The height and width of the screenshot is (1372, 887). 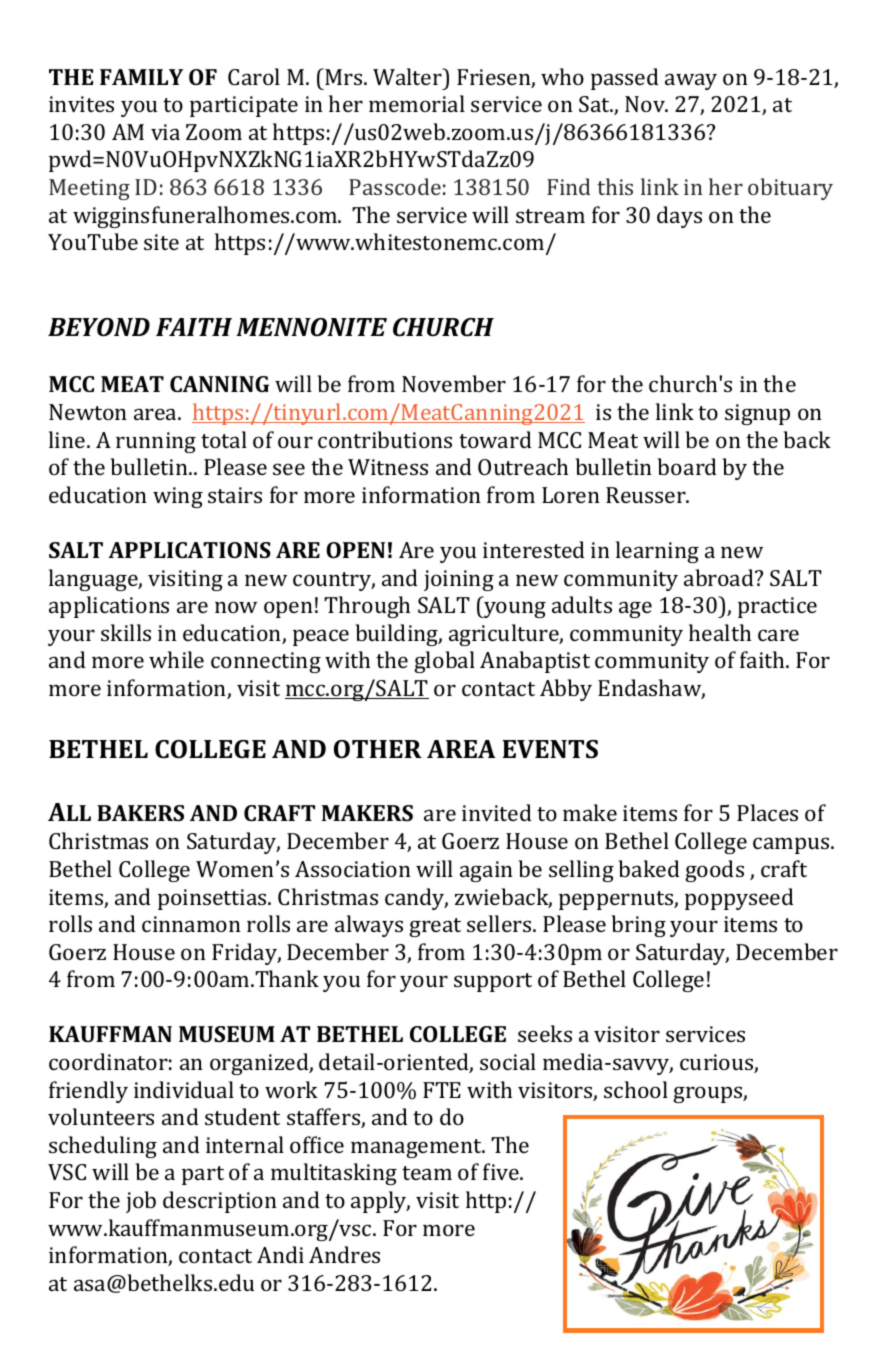 What do you see at coordinates (638, 926) in the screenshot?
I see `bring` at bounding box center [638, 926].
